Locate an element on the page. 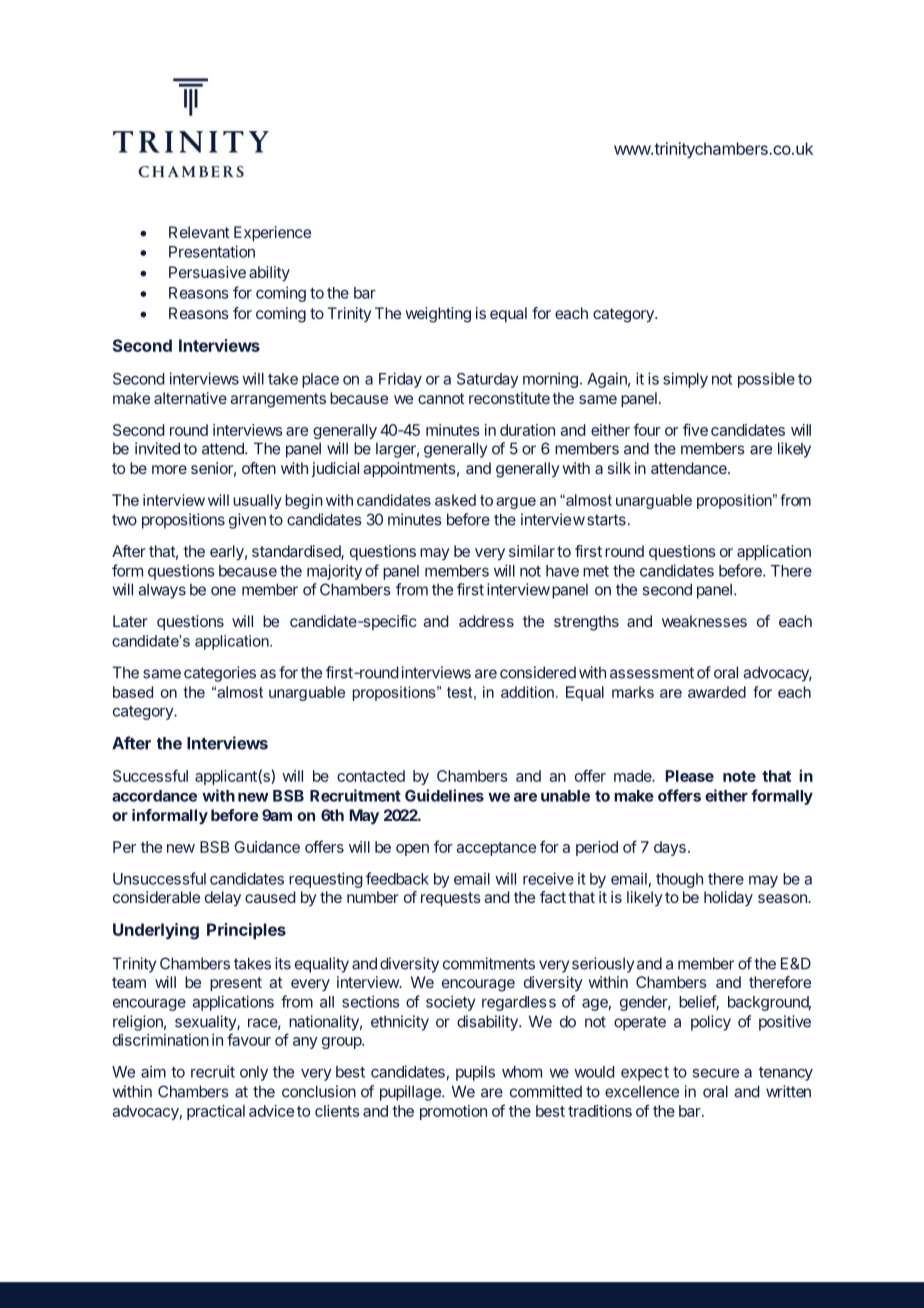 The height and width of the document is (1308, 924). asked is located at coordinates (455, 500).
